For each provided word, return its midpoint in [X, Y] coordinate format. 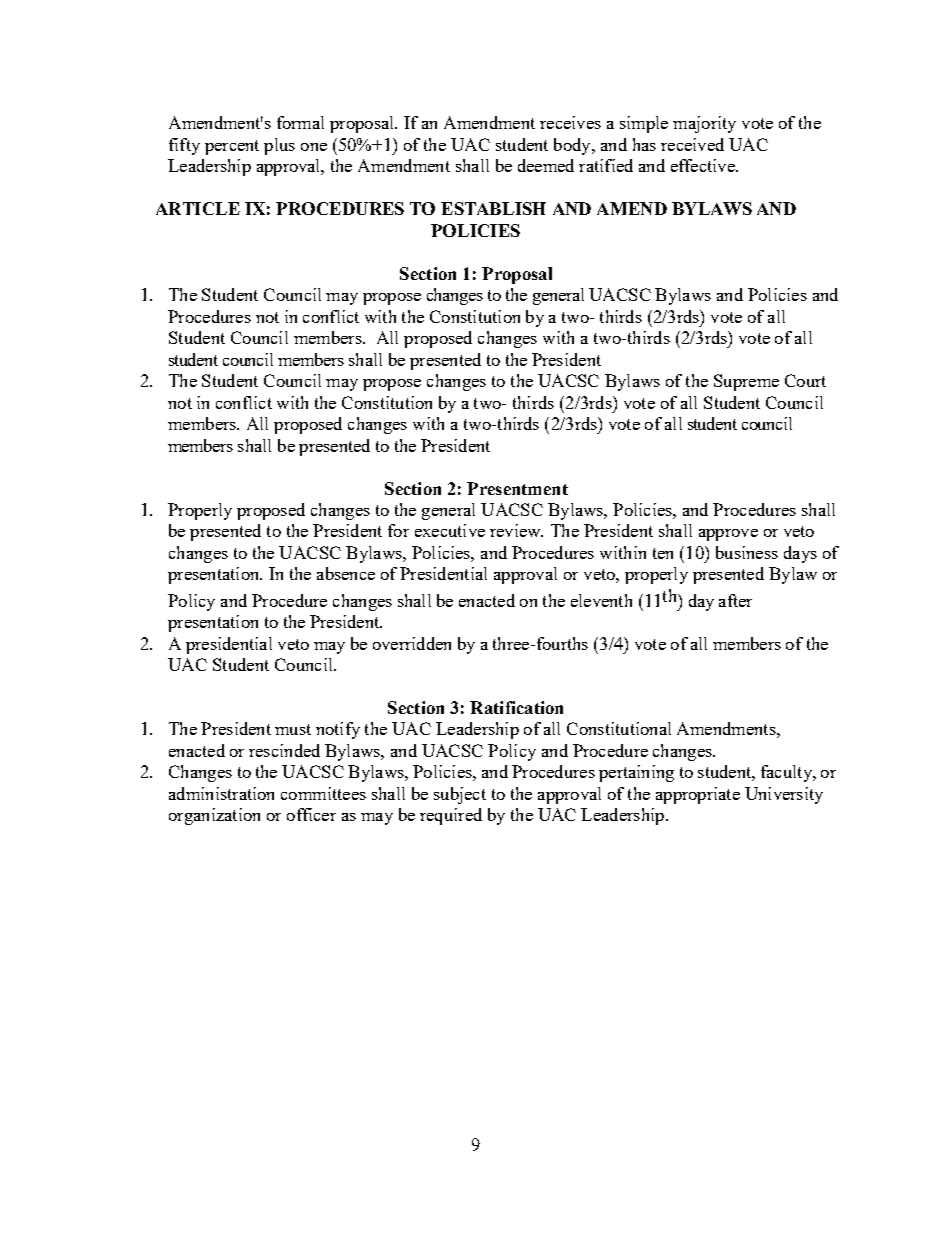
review [516, 530]
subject [460, 795]
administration [221, 793]
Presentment [517, 488]
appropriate [698, 795]
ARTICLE [198, 208]
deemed [546, 165]
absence [346, 573]
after [735, 600]
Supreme [746, 382]
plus [279, 146]
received [692, 144]
